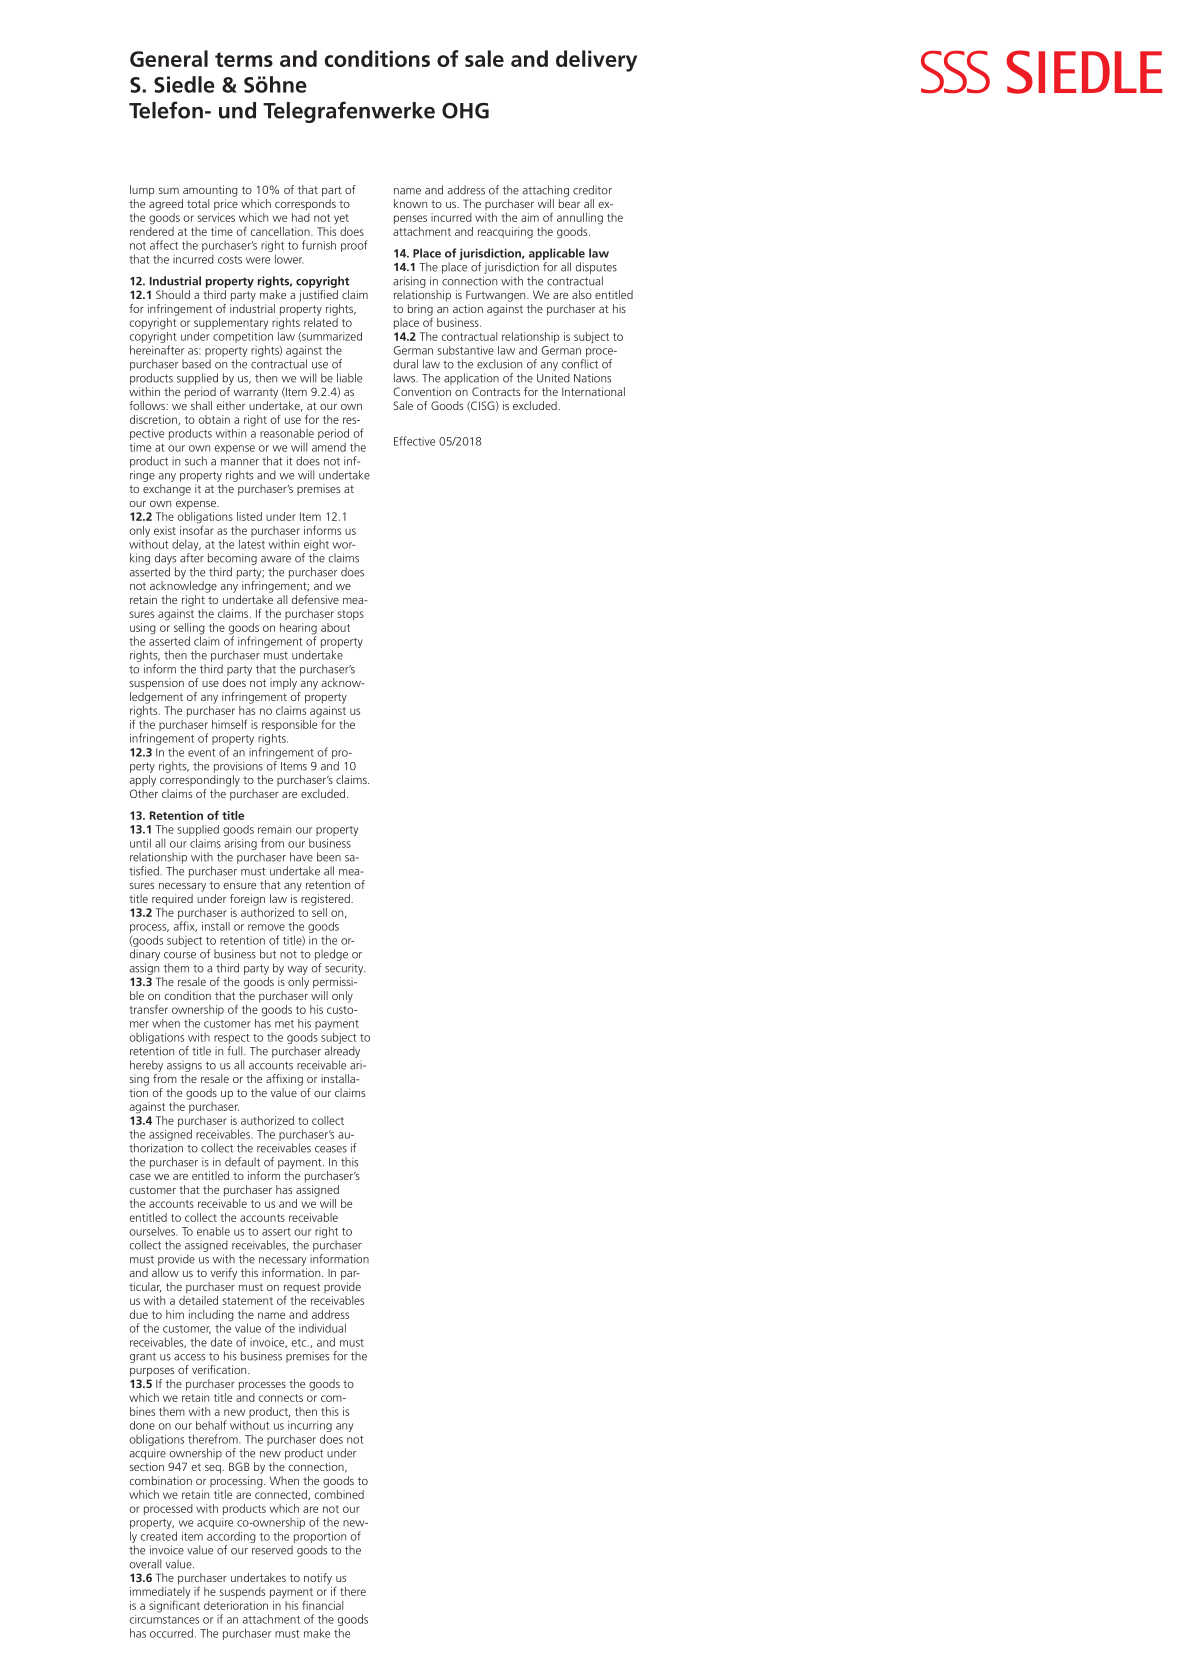  What do you see at coordinates (545, 191) in the screenshot?
I see `attaching` at bounding box center [545, 191].
